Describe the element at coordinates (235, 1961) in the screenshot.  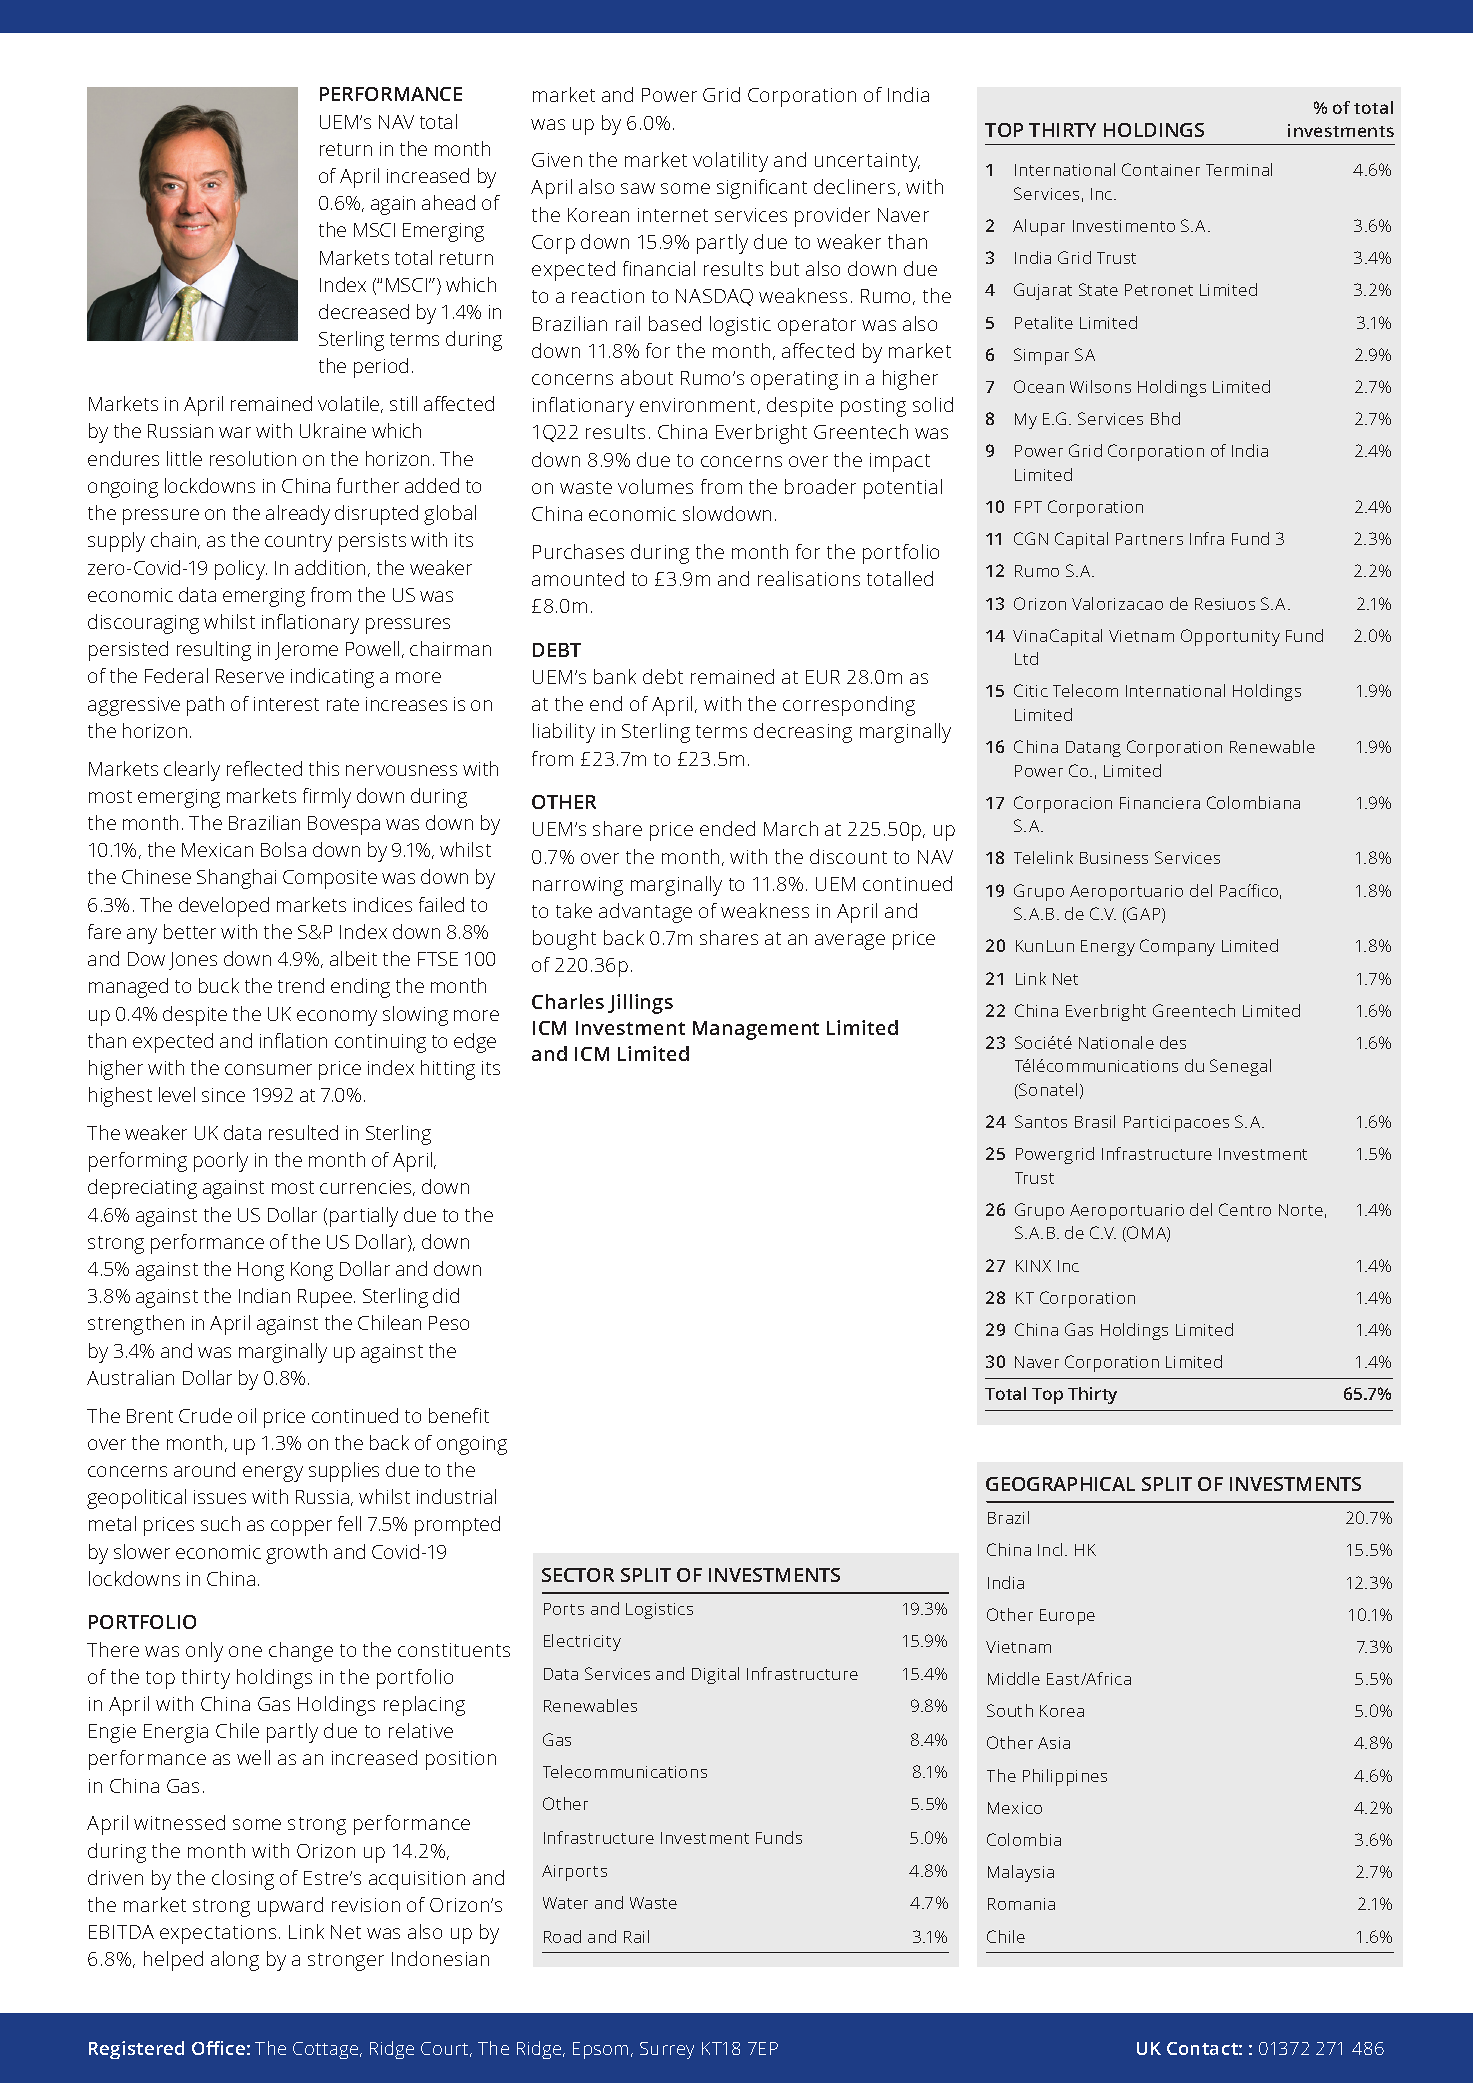
I see `along` at that location.
